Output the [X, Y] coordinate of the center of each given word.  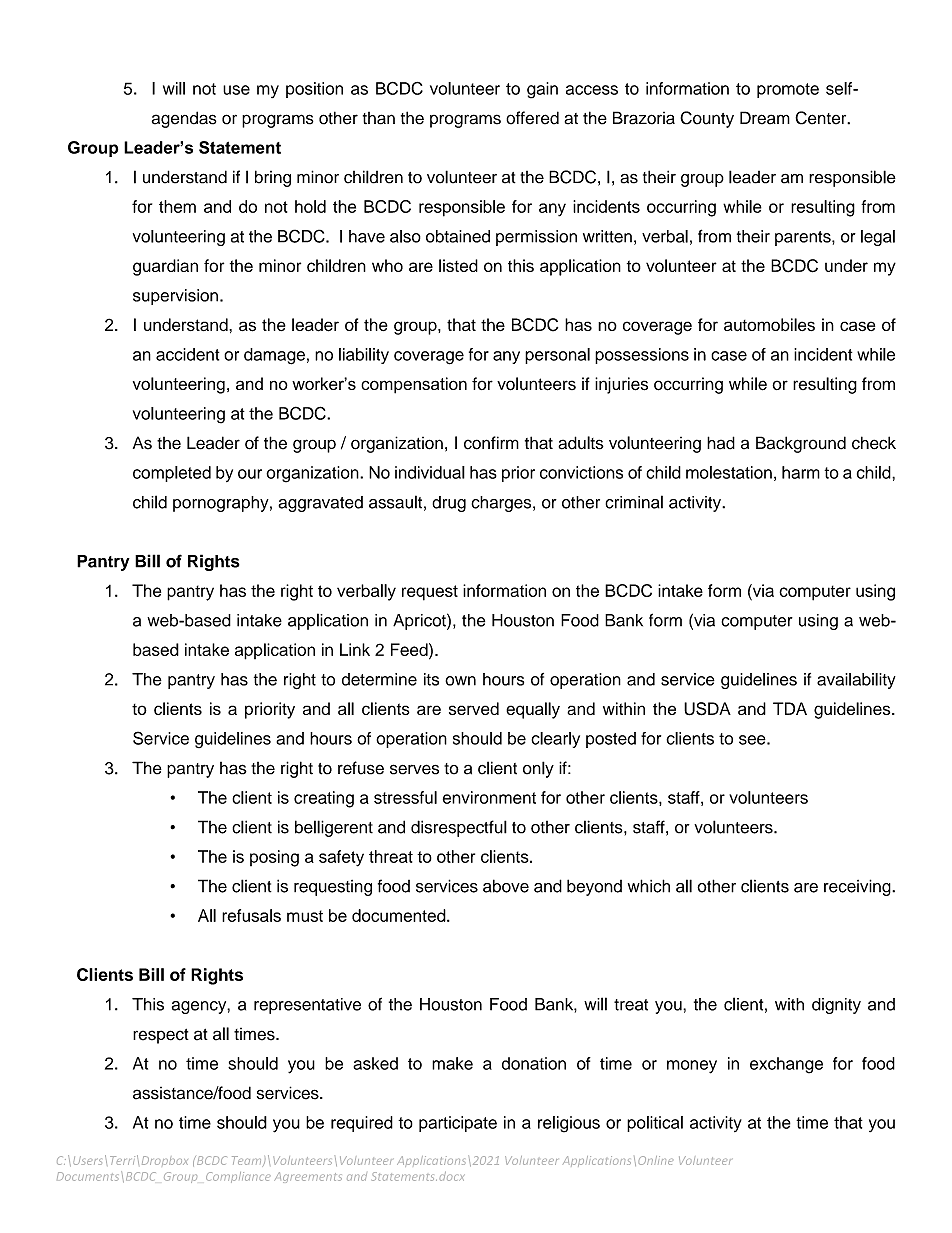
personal [557, 356]
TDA [790, 708]
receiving [858, 887]
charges [502, 504]
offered [532, 118]
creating [324, 799]
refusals [251, 915]
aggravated [320, 504]
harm [801, 472]
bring [273, 178]
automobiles [769, 324]
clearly [555, 740]
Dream [765, 118]
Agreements [308, 1177]
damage [274, 356]
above [506, 886]
